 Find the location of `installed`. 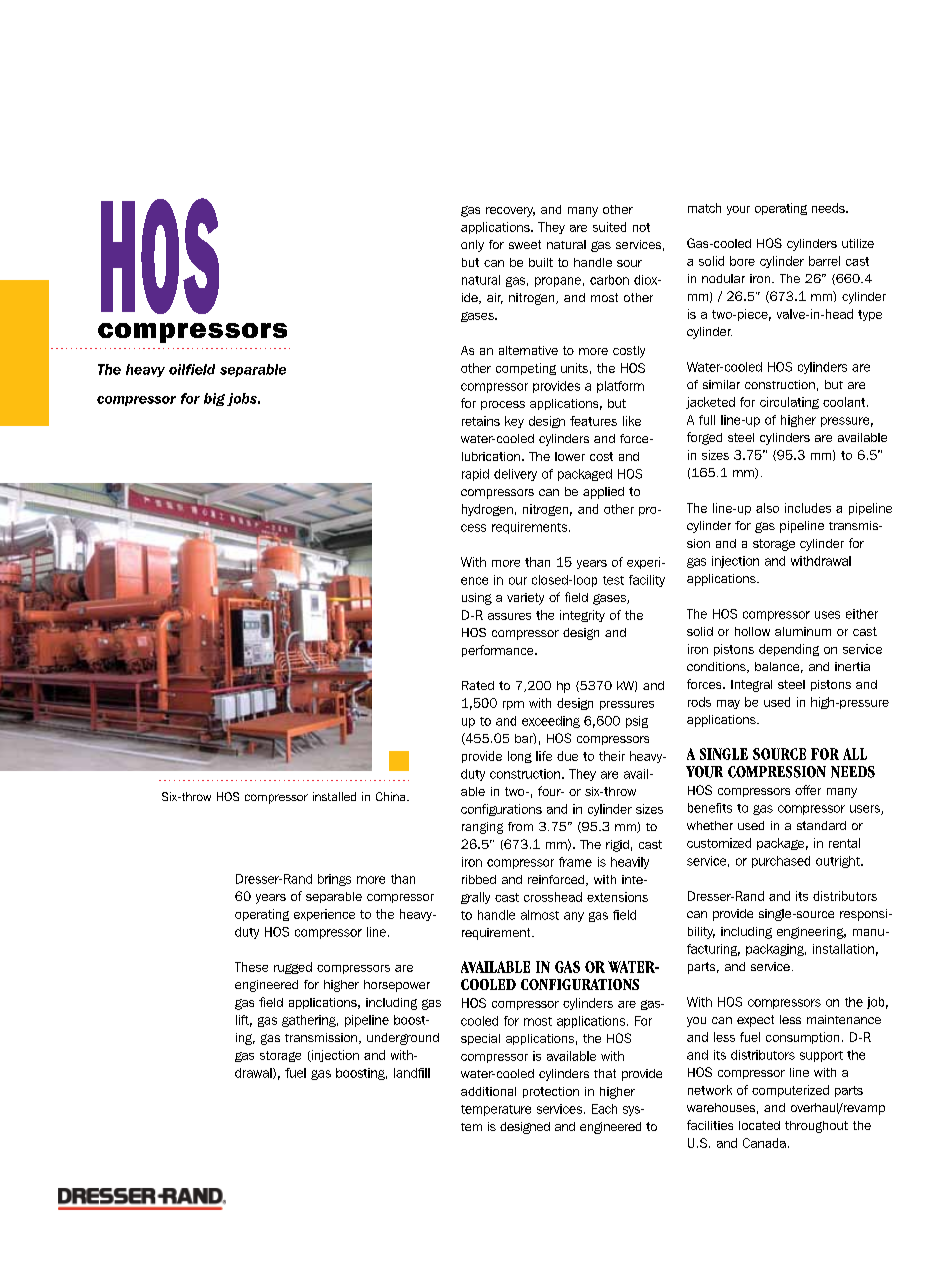

installed is located at coordinates (334, 796).
